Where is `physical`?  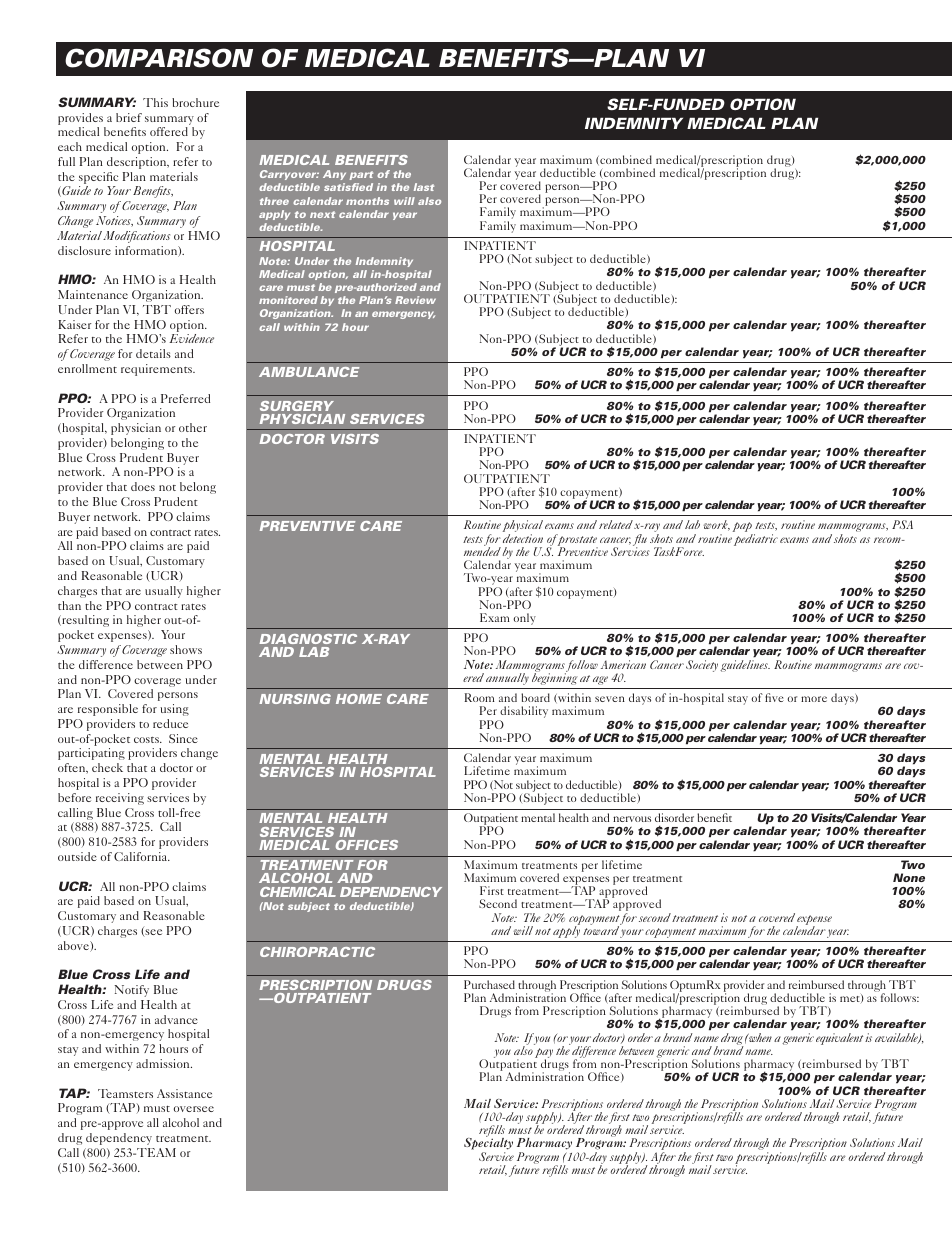 physical is located at coordinates (523, 527).
